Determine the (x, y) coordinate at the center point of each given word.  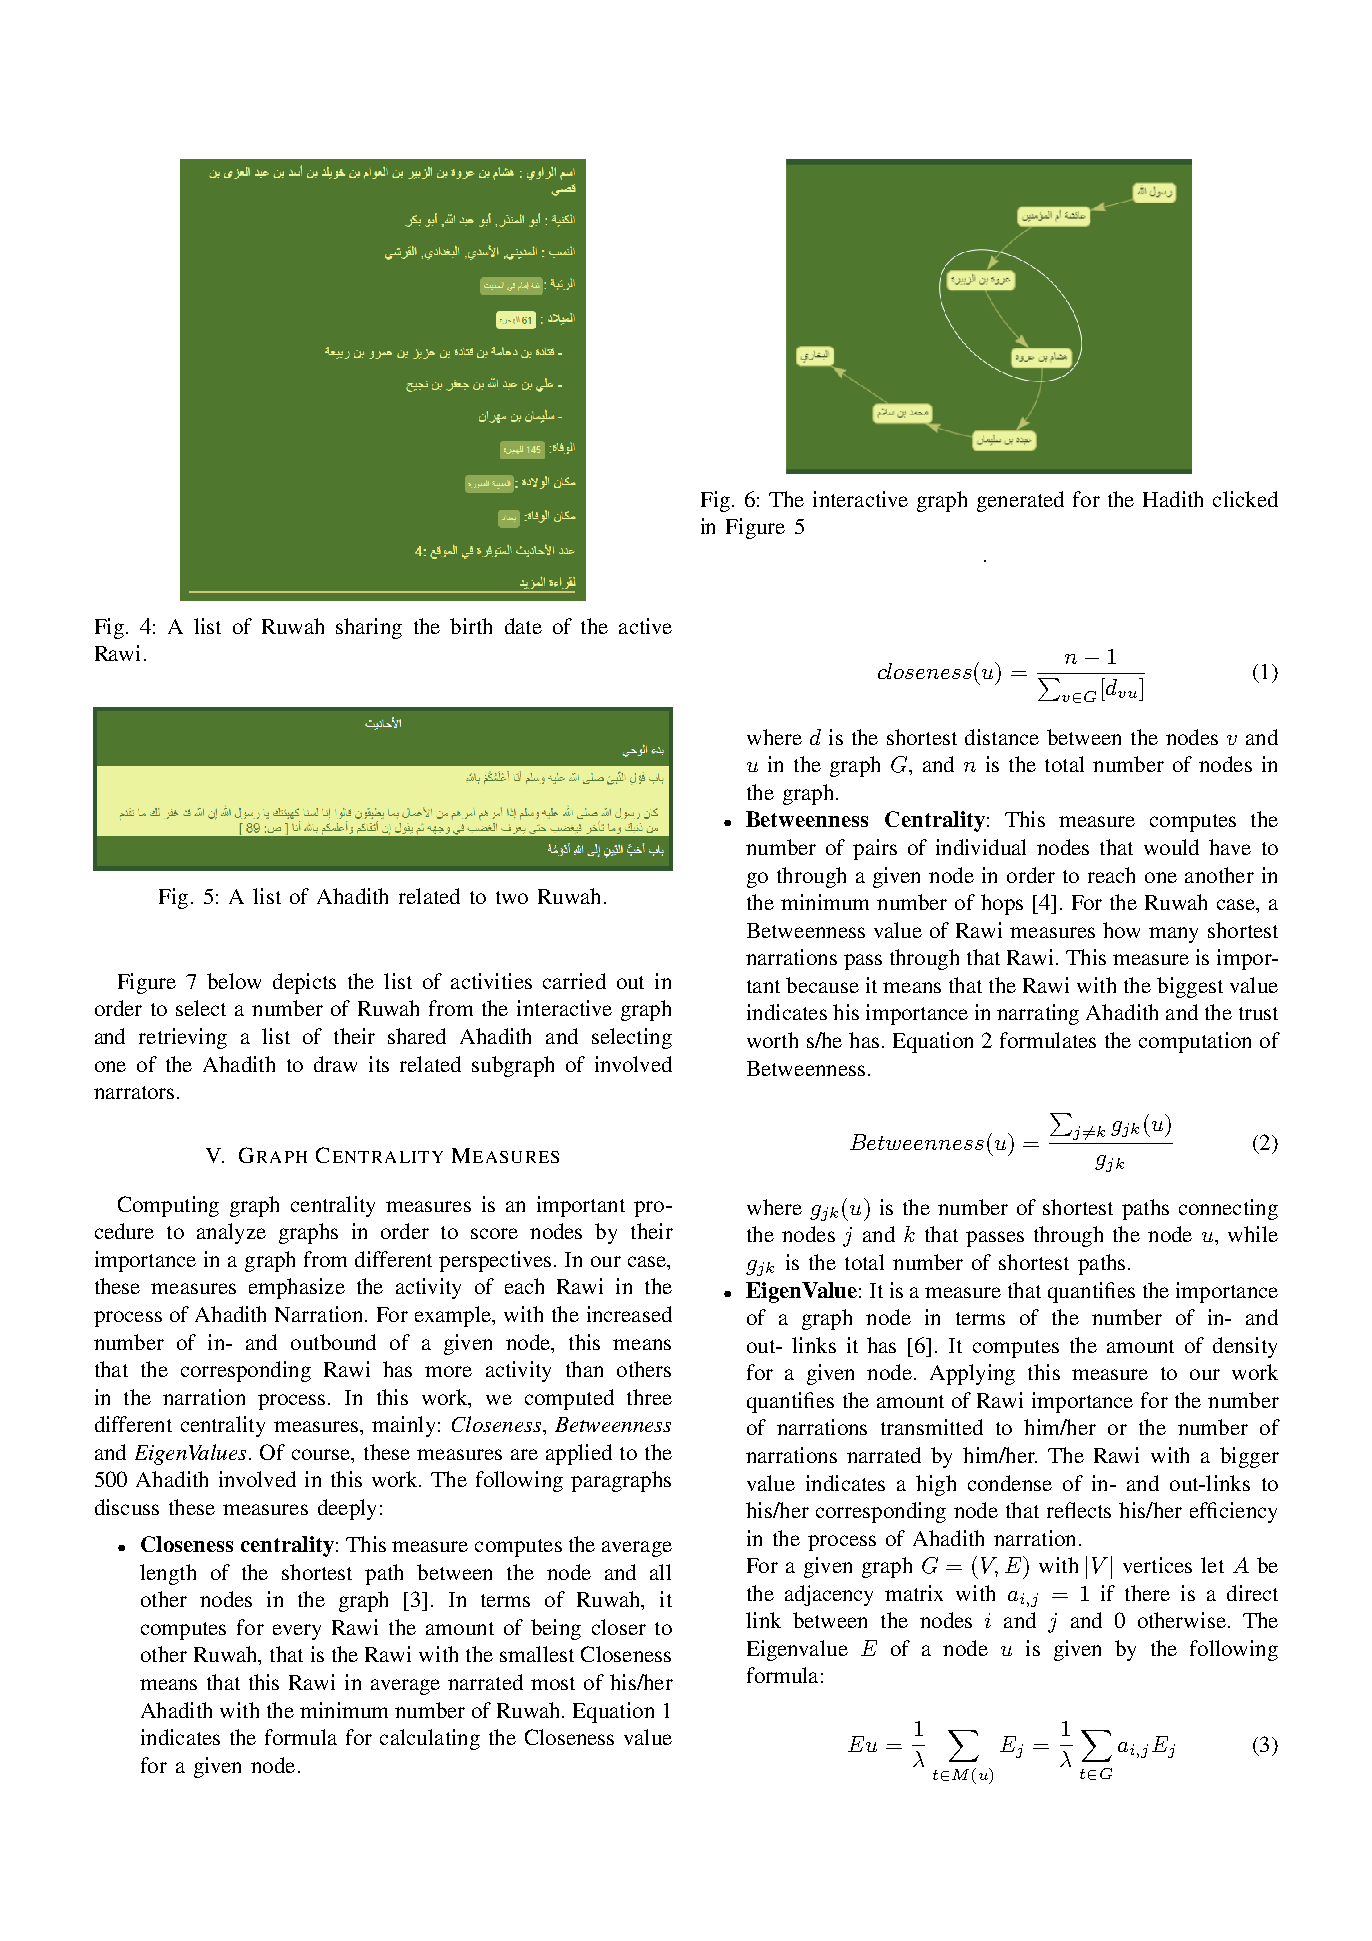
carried (574, 981)
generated (1020, 501)
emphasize (297, 1288)
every (297, 1632)
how (1121, 930)
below (234, 981)
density (1245, 1347)
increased (629, 1314)
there (1147, 1593)
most (553, 1683)
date (523, 626)
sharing (369, 628)
